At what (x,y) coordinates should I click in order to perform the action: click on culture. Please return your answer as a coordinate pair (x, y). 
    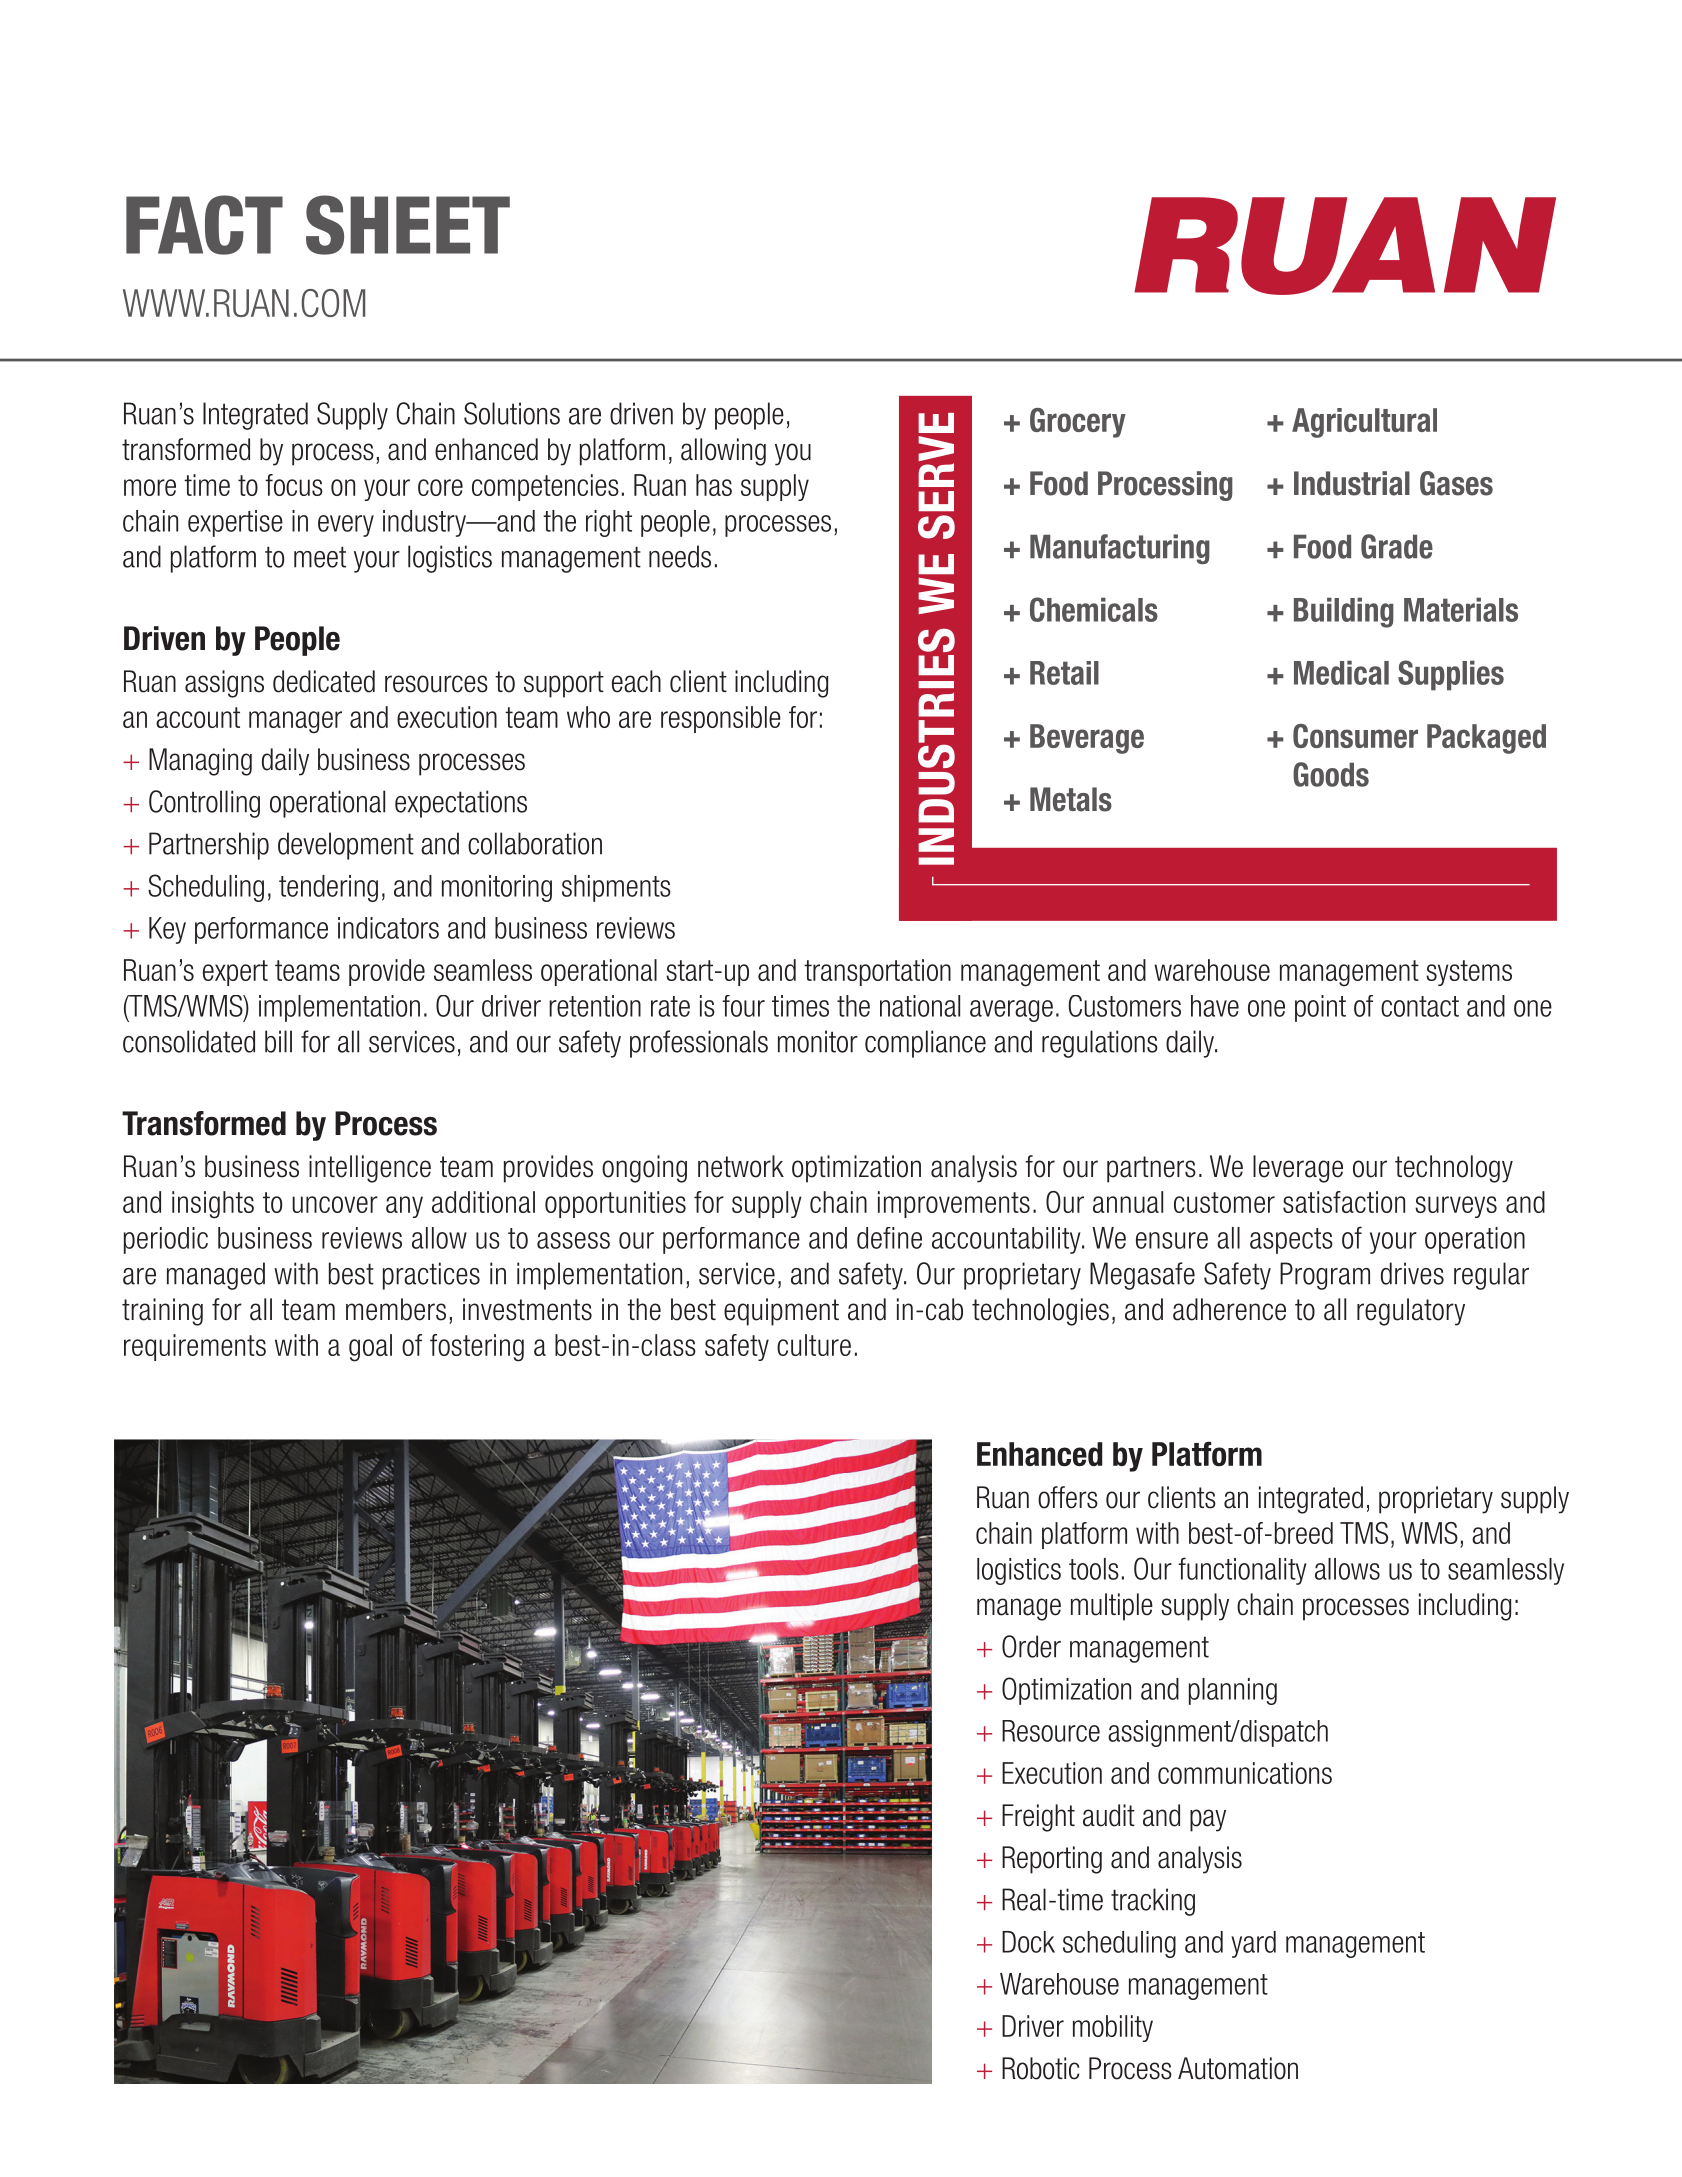
    Looking at the image, I should click on (814, 1345).
